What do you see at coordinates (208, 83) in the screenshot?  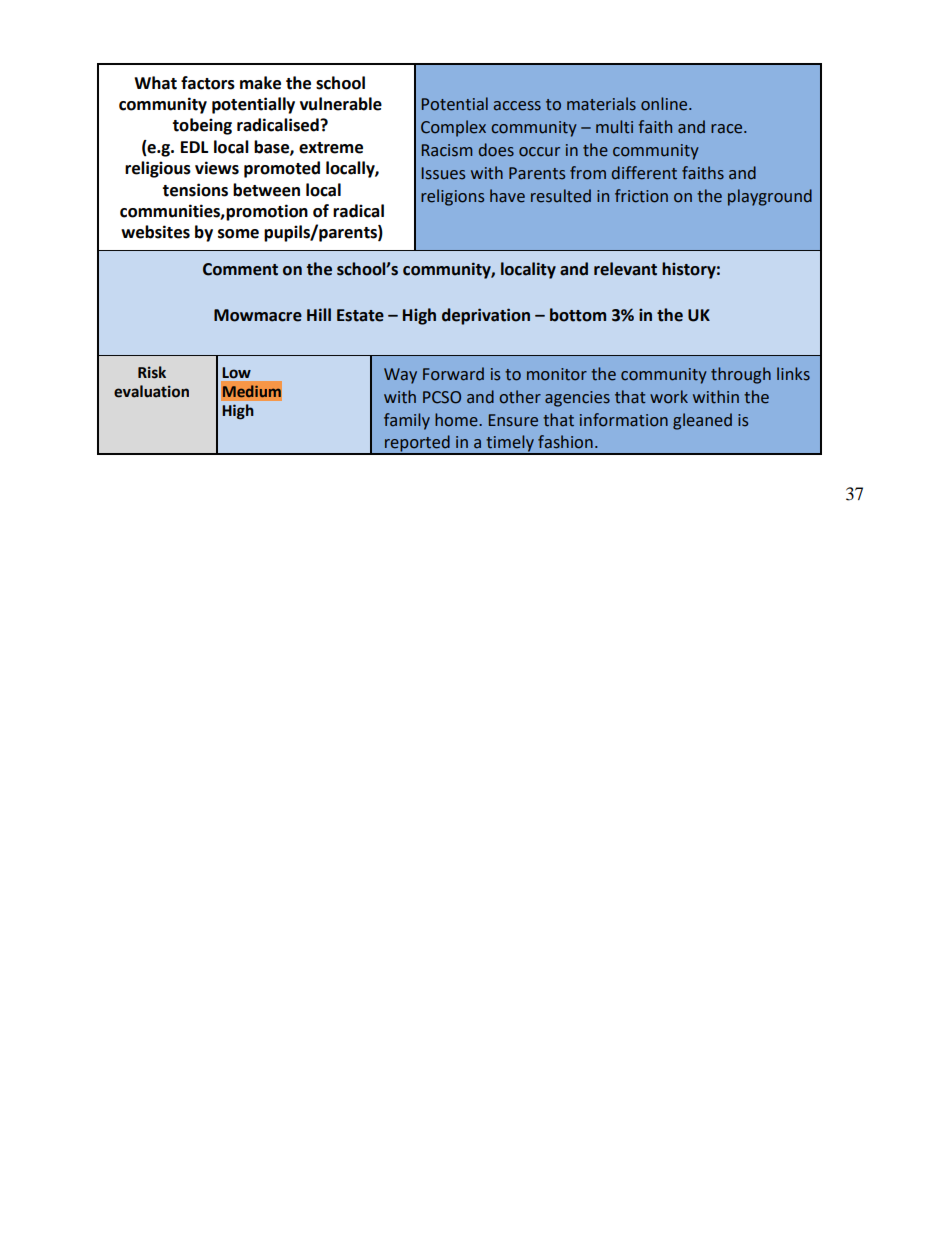 I see `factors` at bounding box center [208, 83].
